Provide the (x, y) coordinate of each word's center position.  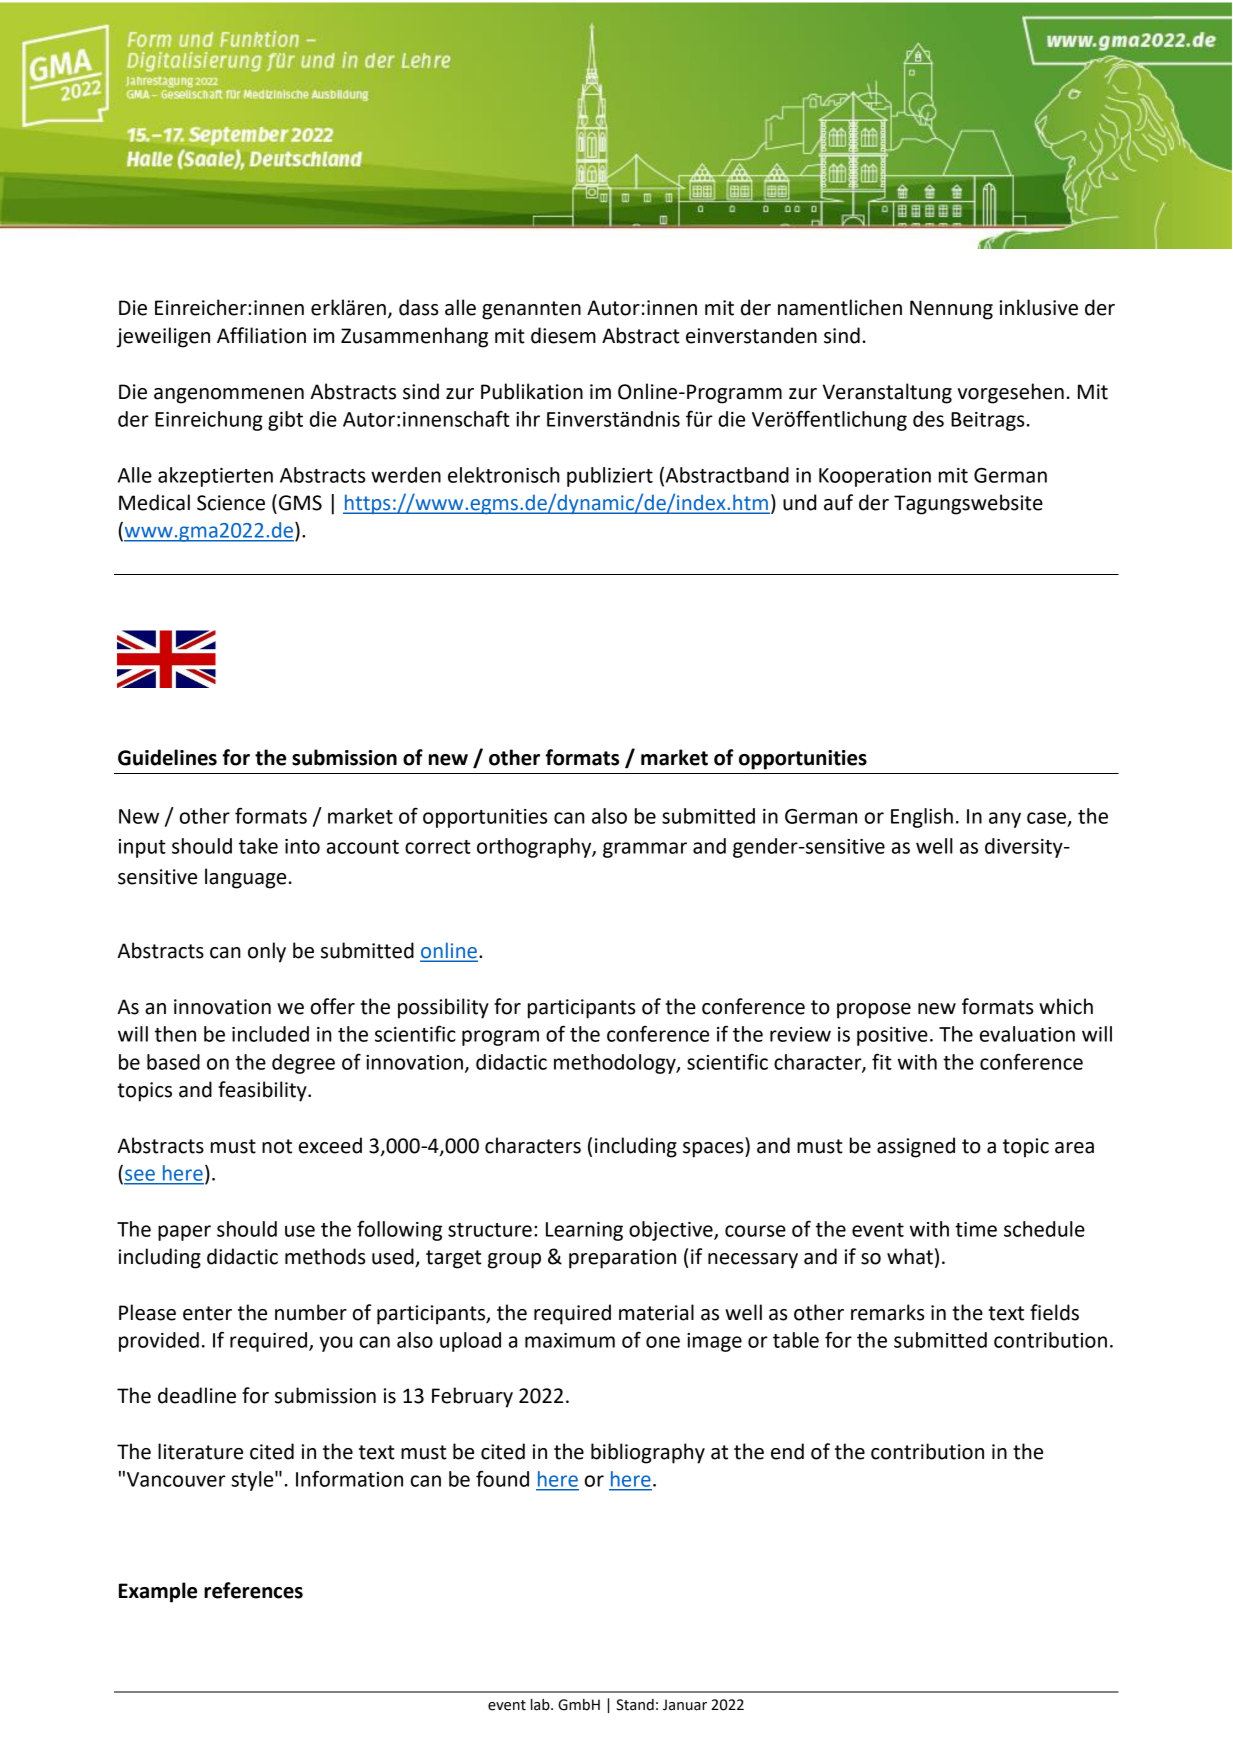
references (253, 1590)
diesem (563, 335)
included (270, 1034)
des (928, 419)
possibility (443, 1008)
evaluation (1027, 1034)
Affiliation (261, 335)
